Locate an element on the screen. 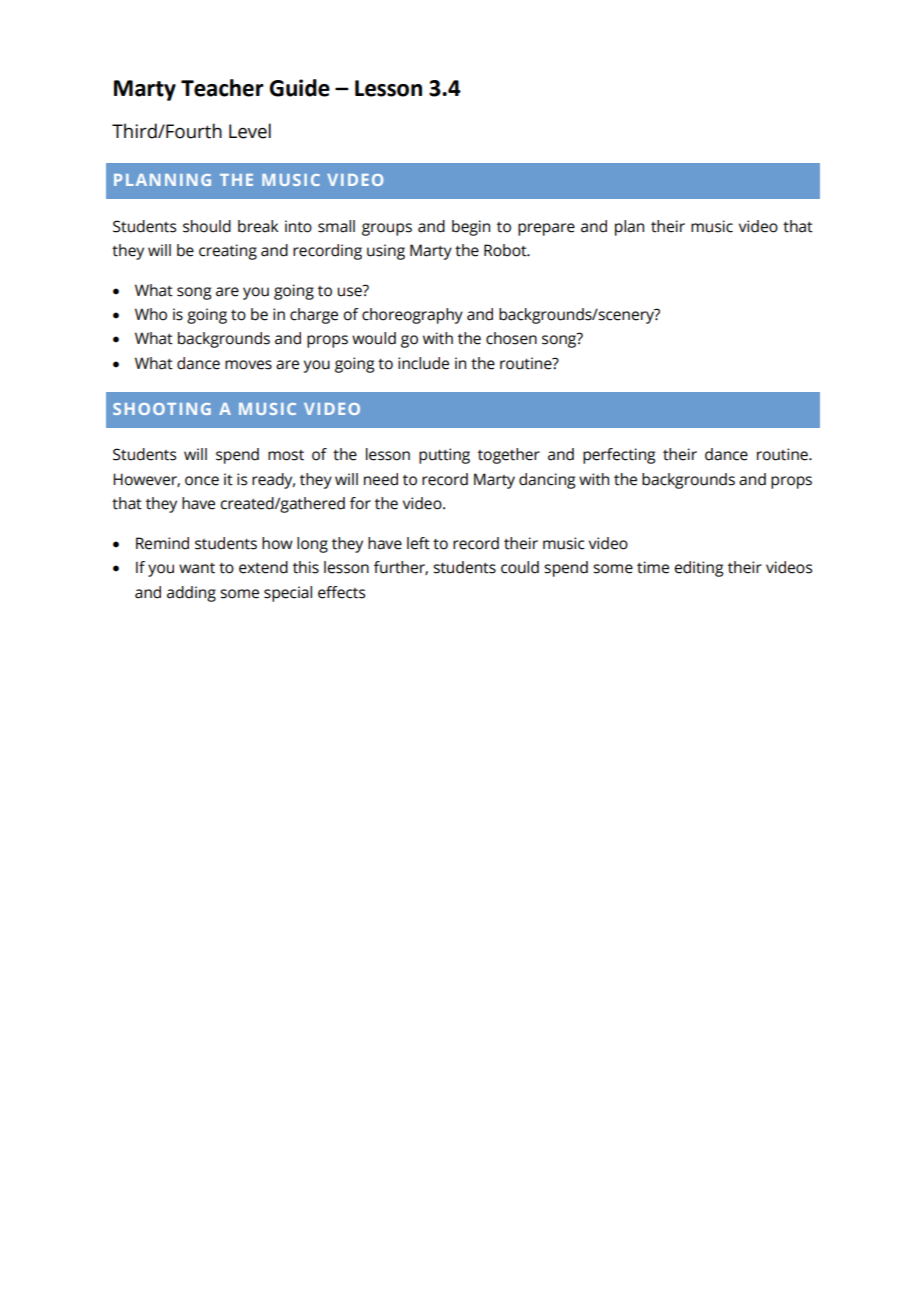 The width and height of the screenshot is (924, 1308). Robot is located at coordinates (506, 250).
